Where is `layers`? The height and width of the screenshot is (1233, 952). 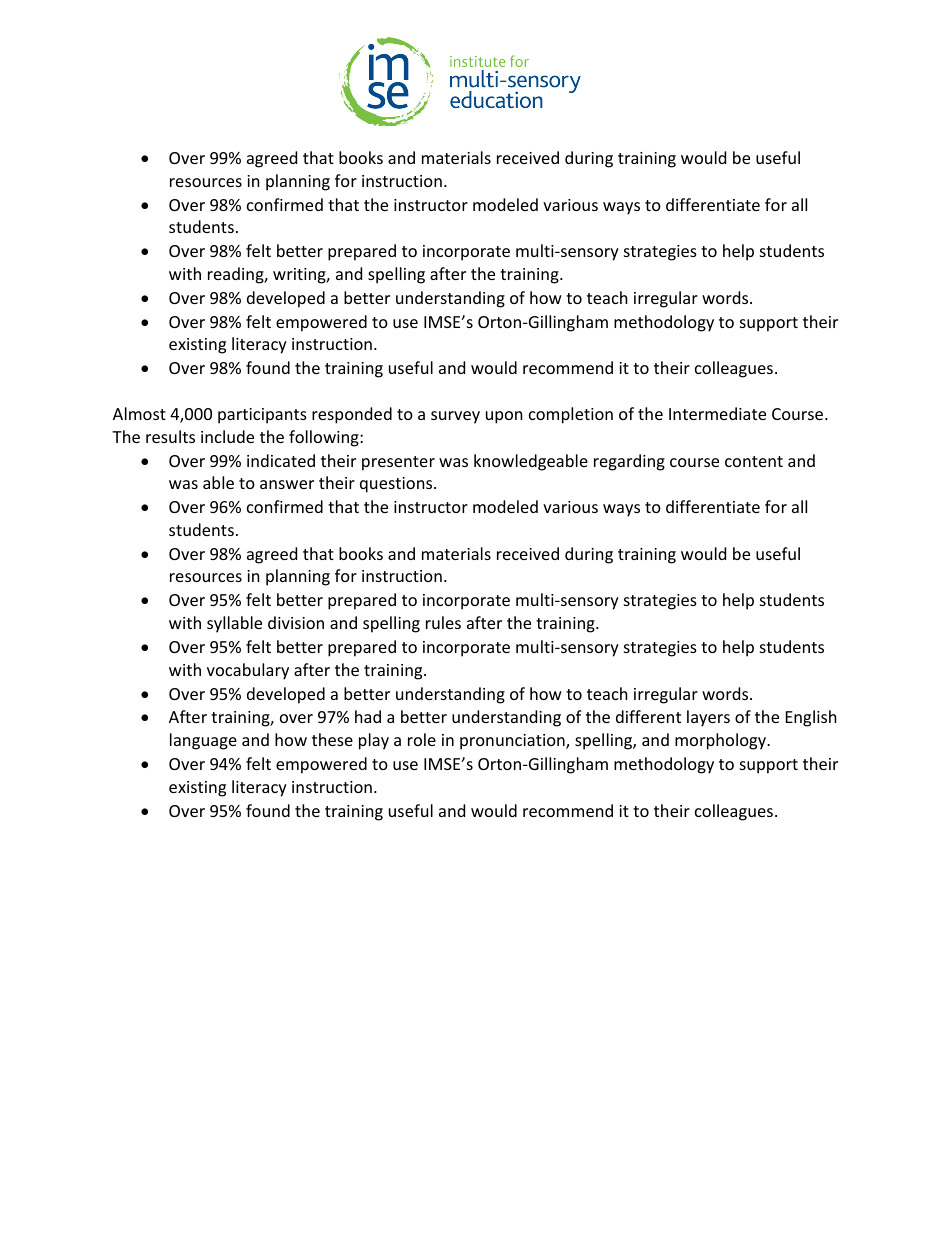
layers is located at coordinates (708, 718).
